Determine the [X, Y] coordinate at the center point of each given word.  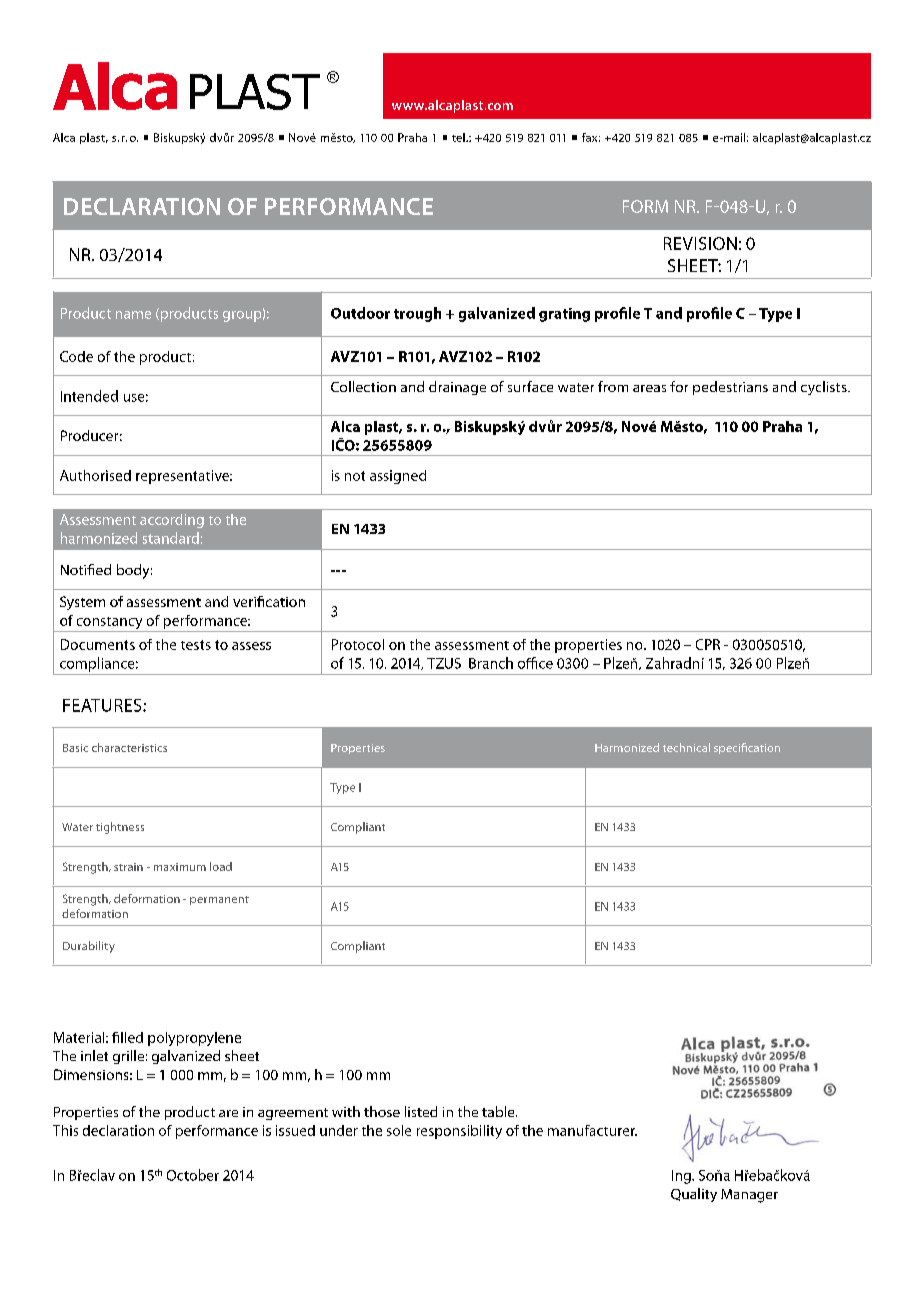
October [193, 1175]
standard [171, 538]
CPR [708, 644]
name [133, 315]
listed [421, 1111]
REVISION [700, 243]
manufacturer [592, 1130]
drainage [457, 388]
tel [459, 137]
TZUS [444, 663]
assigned [398, 477]
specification [747, 748]
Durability [89, 947]
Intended [89, 396]
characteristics [129, 747]
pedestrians [730, 388]
